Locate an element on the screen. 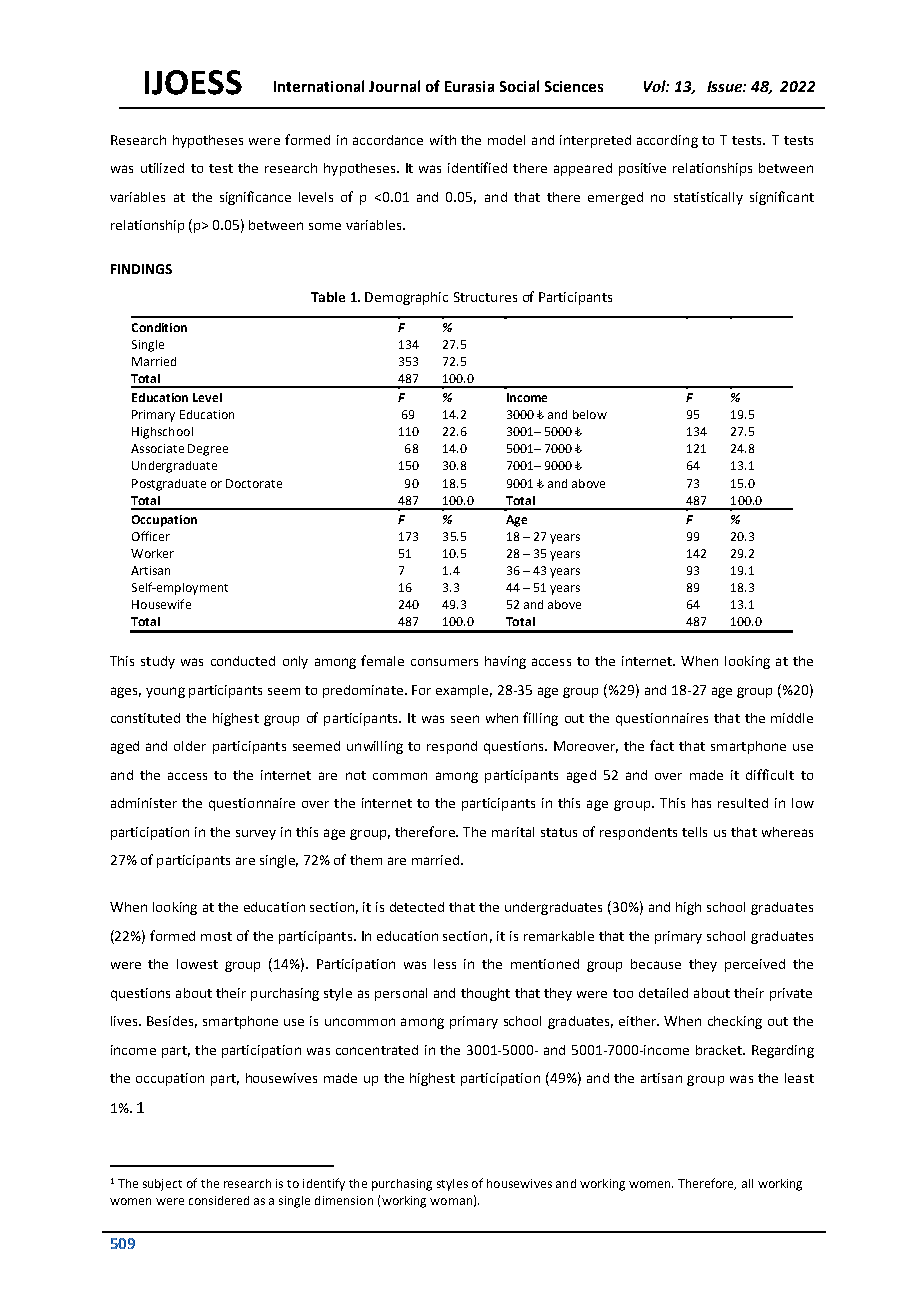 The height and width of the screenshot is (1308, 924). Officer is located at coordinates (151, 536).
